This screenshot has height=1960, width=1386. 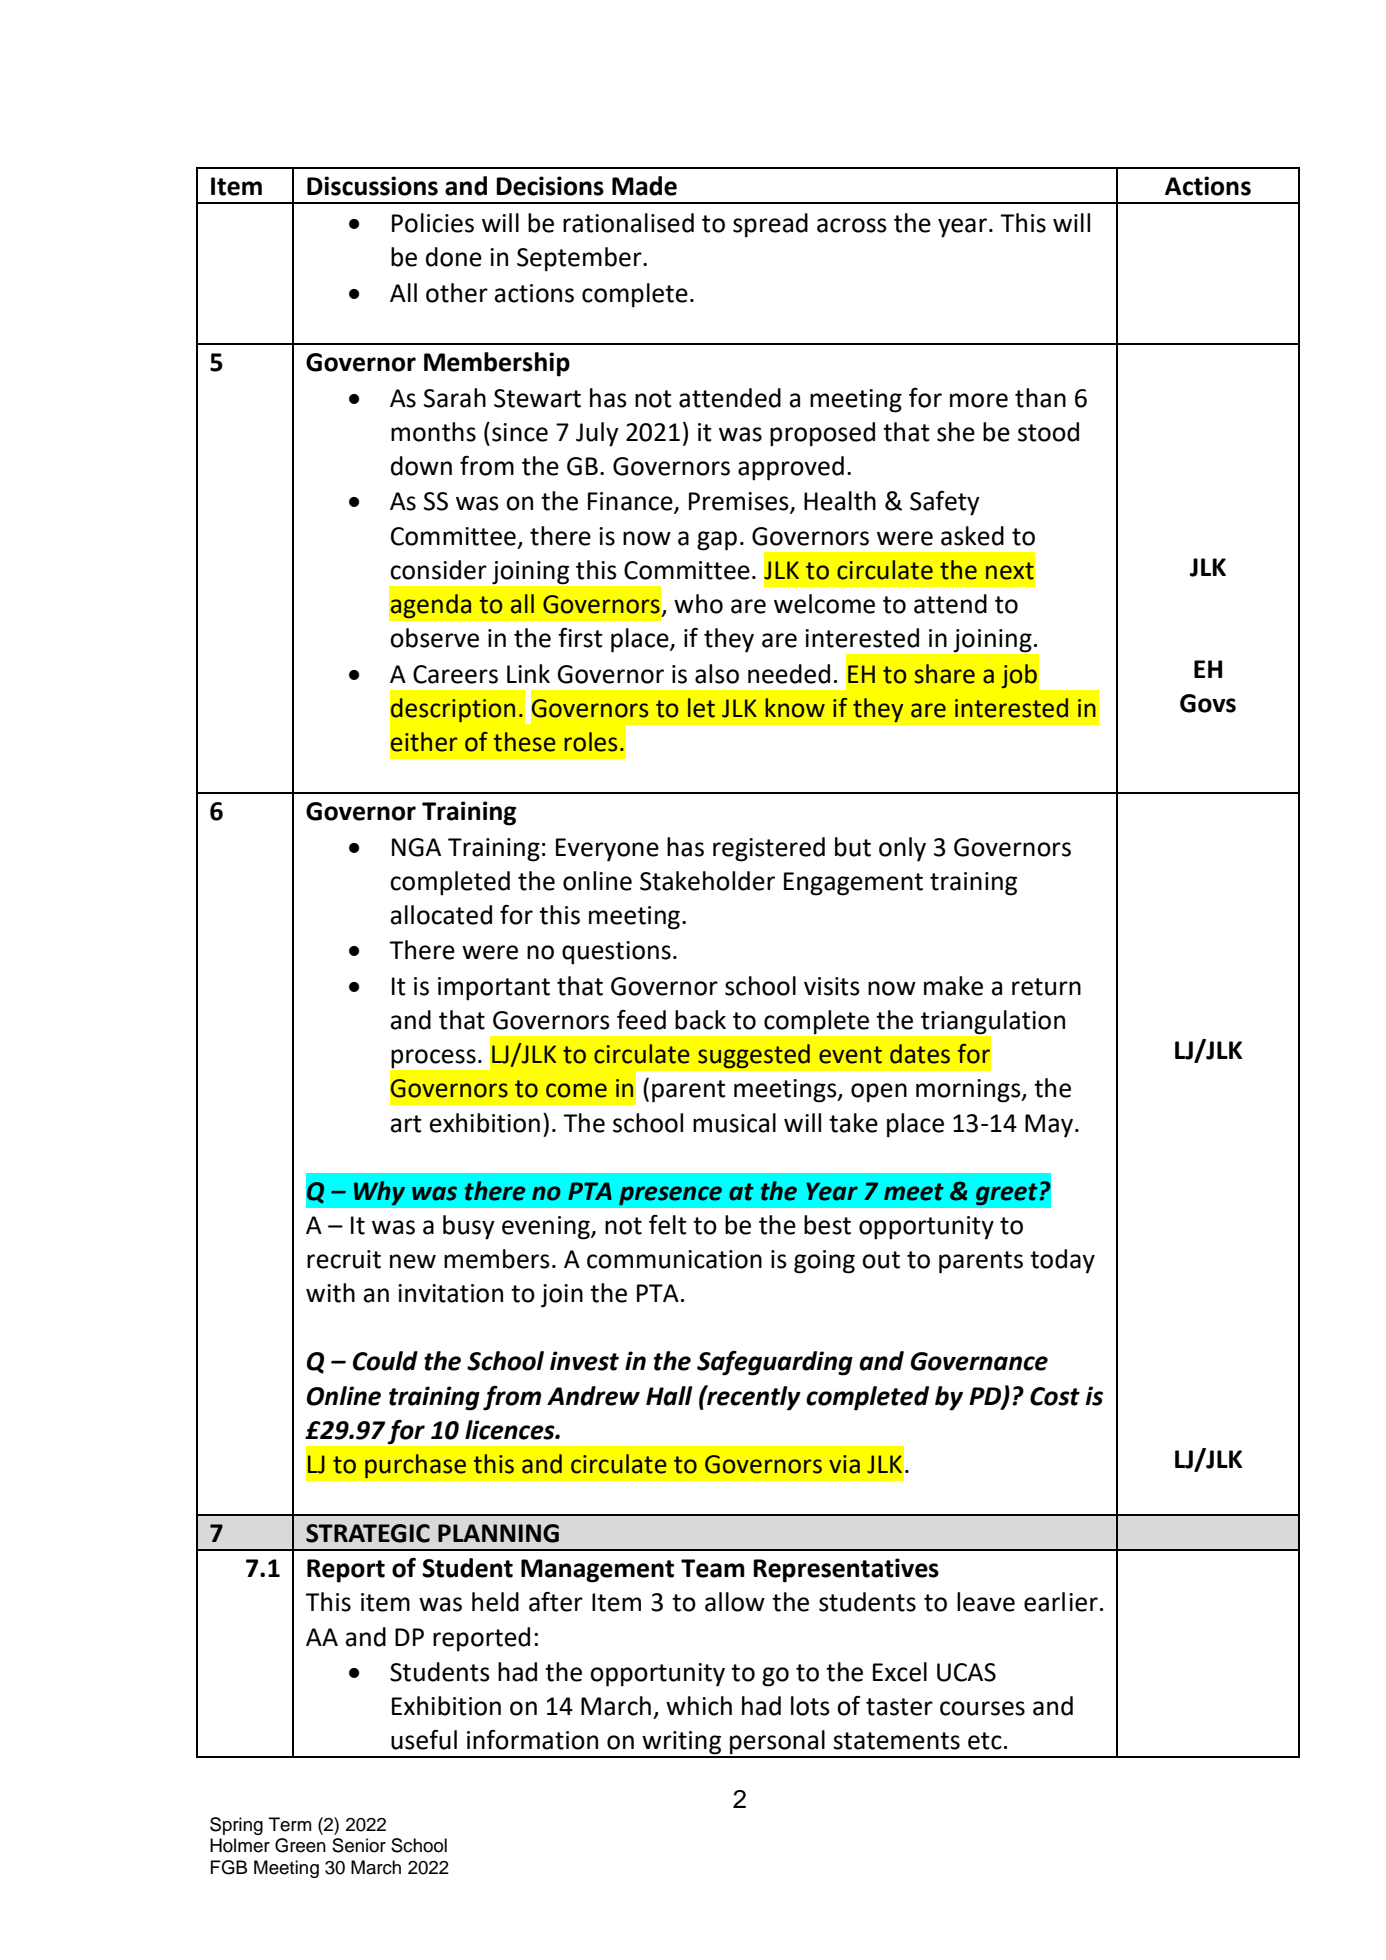 I want to click on Hall, so click(x=669, y=1396).
